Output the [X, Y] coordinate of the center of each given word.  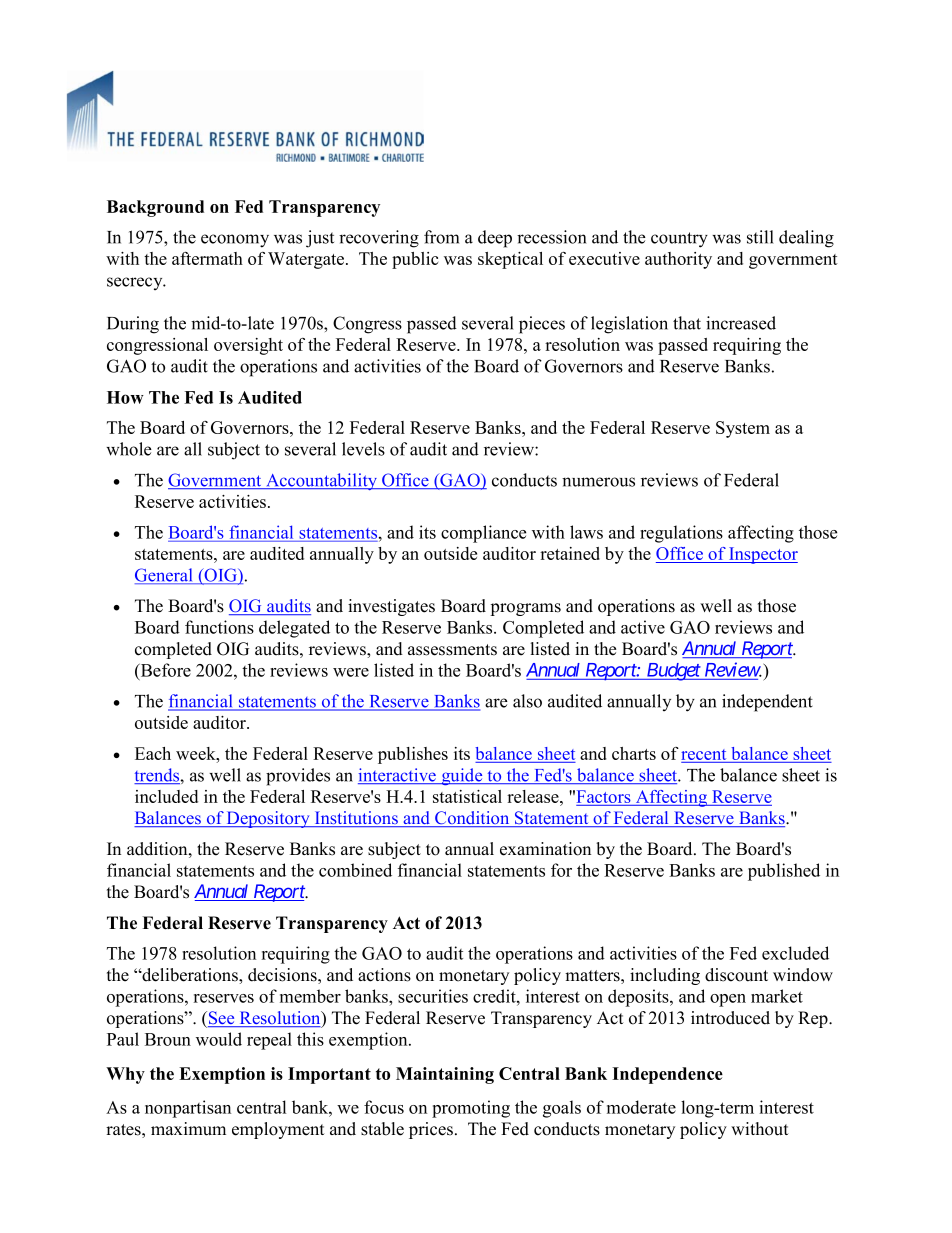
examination [545, 849]
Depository [268, 819]
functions [219, 627]
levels [363, 449]
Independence [667, 1075]
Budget [673, 672]
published [784, 872]
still [760, 237]
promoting [471, 1109]
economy [235, 241]
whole [129, 449]
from [441, 237]
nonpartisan [188, 1109]
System [743, 429]
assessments [452, 650]
